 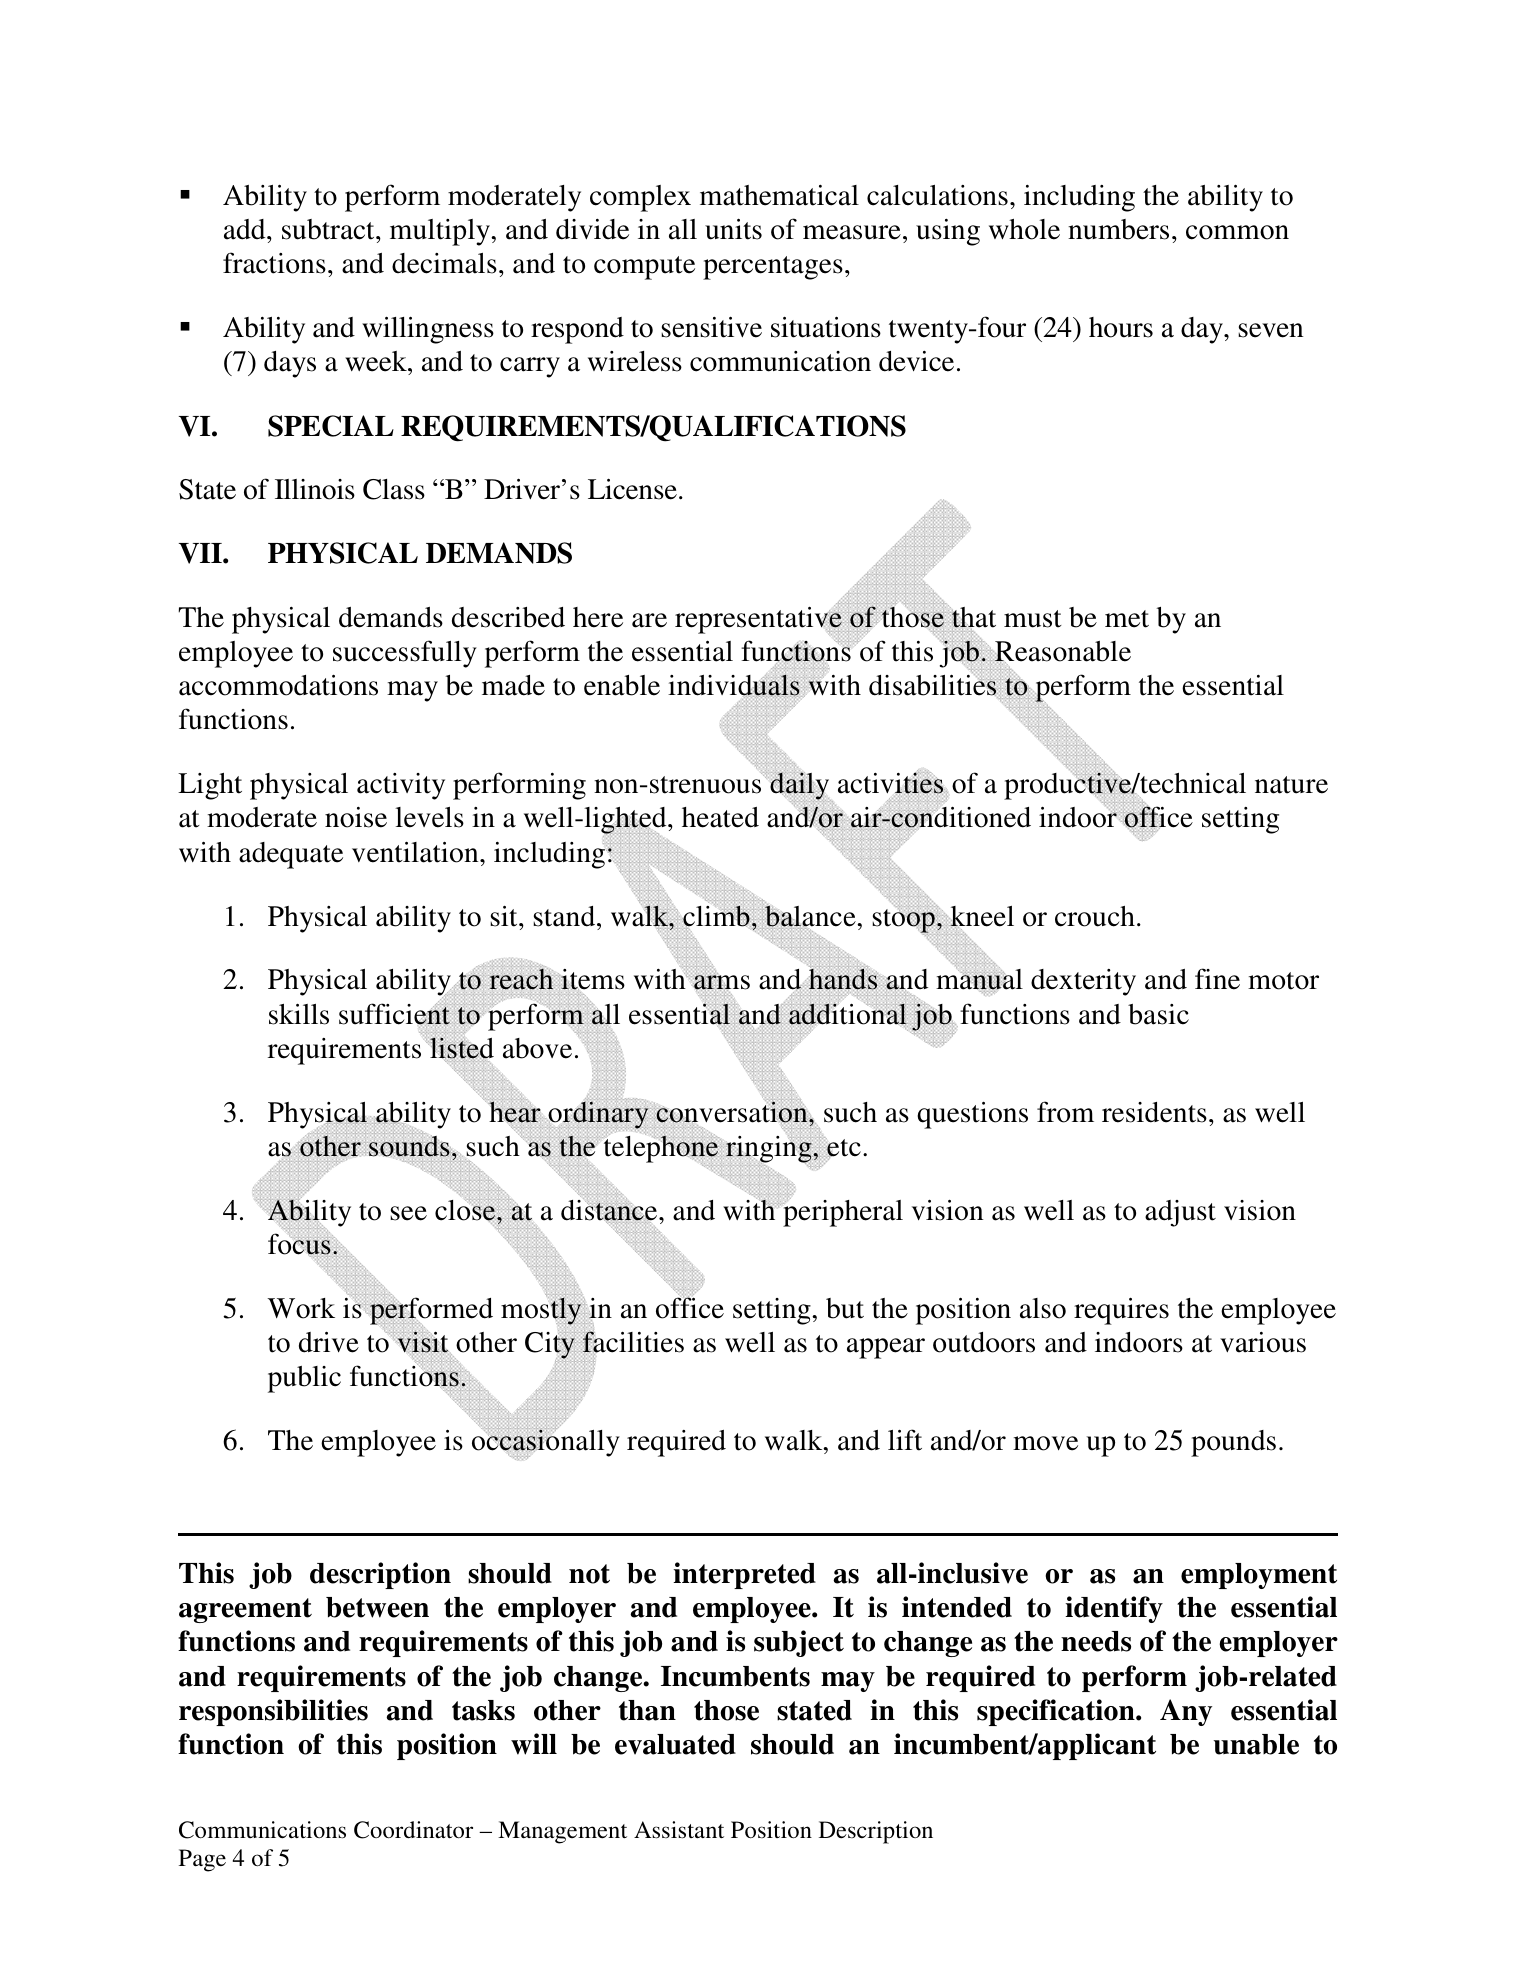 I want to click on subtract, so click(x=329, y=229).
